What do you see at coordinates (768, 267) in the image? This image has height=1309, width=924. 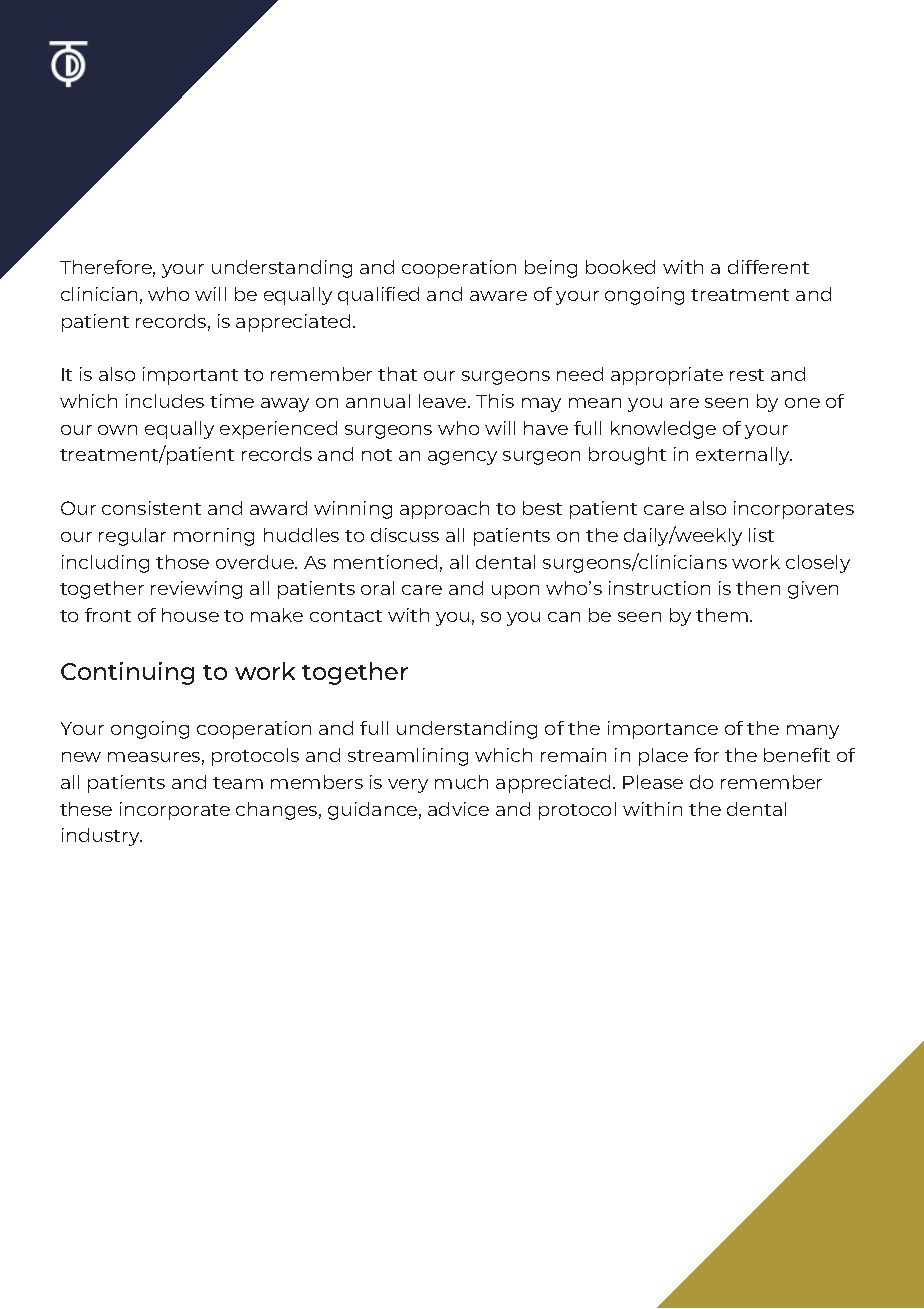 I see `different` at bounding box center [768, 267].
